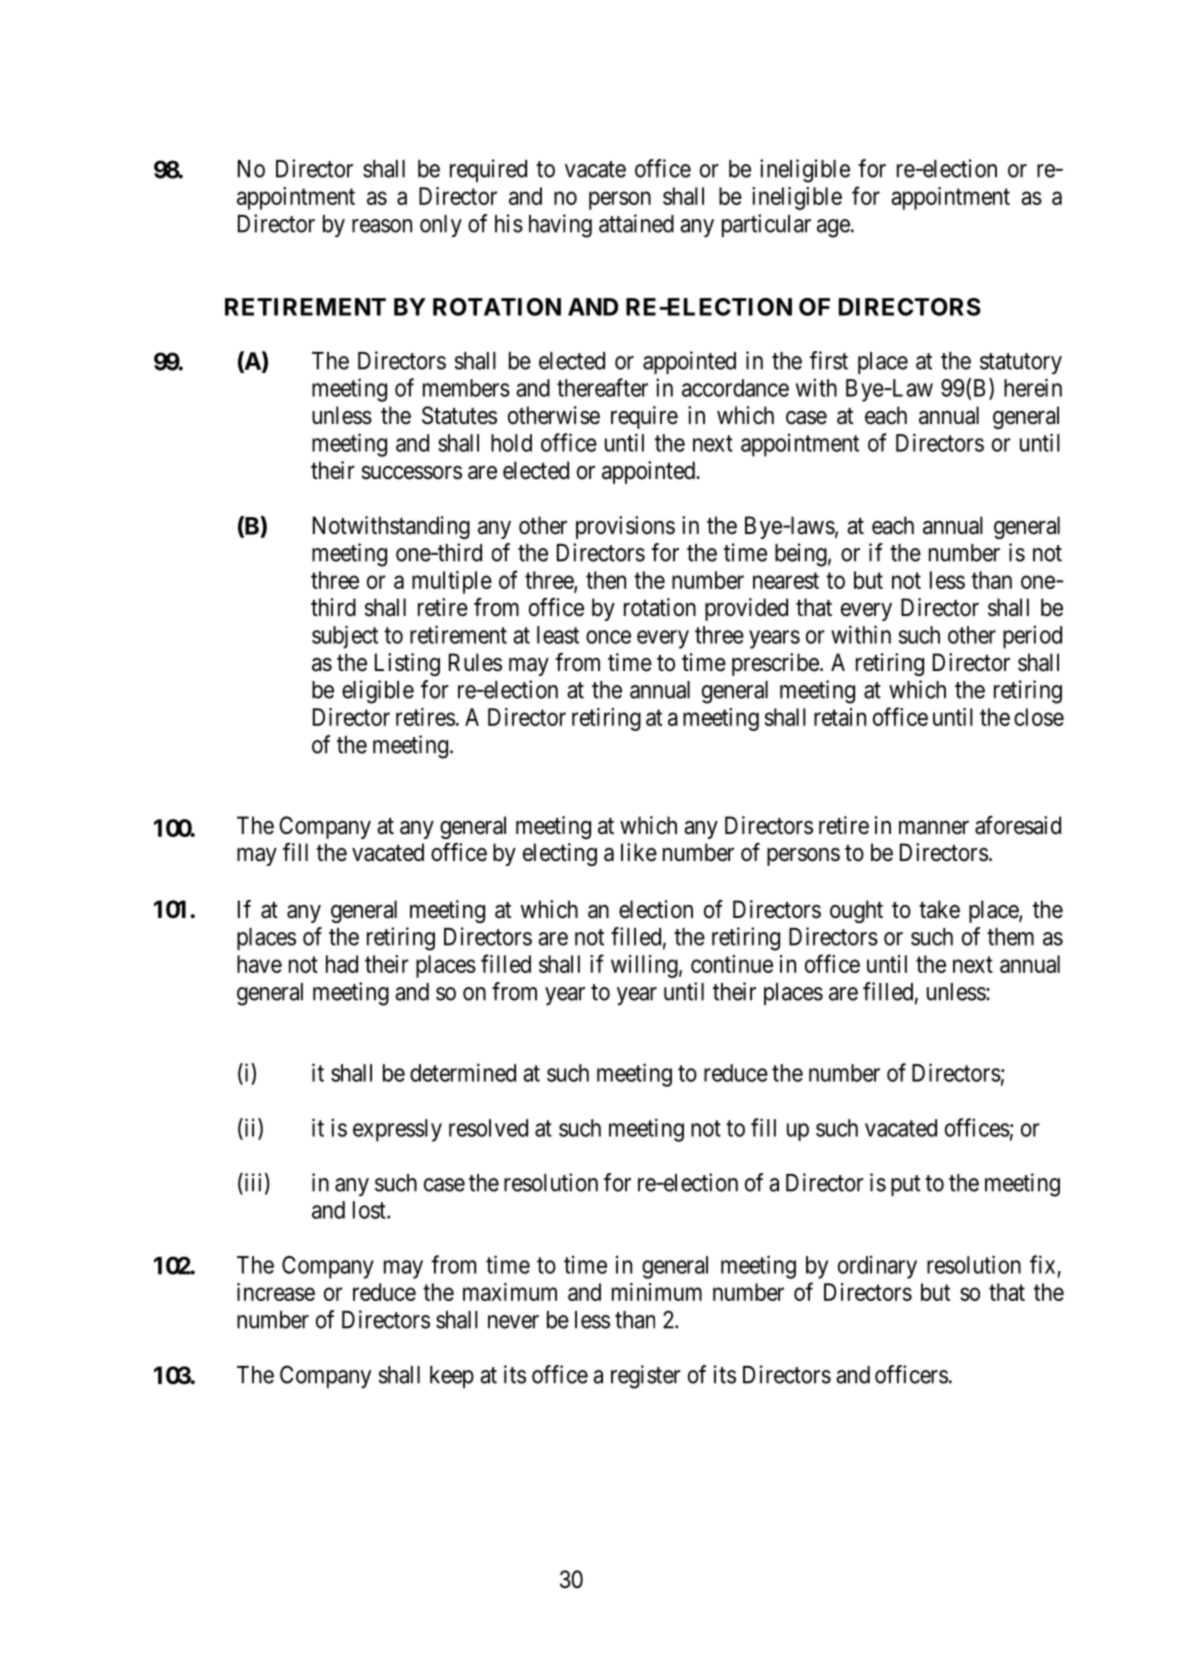 This image has width=1184, height=1674. What do you see at coordinates (608, 637) in the image?
I see `once` at bounding box center [608, 637].
